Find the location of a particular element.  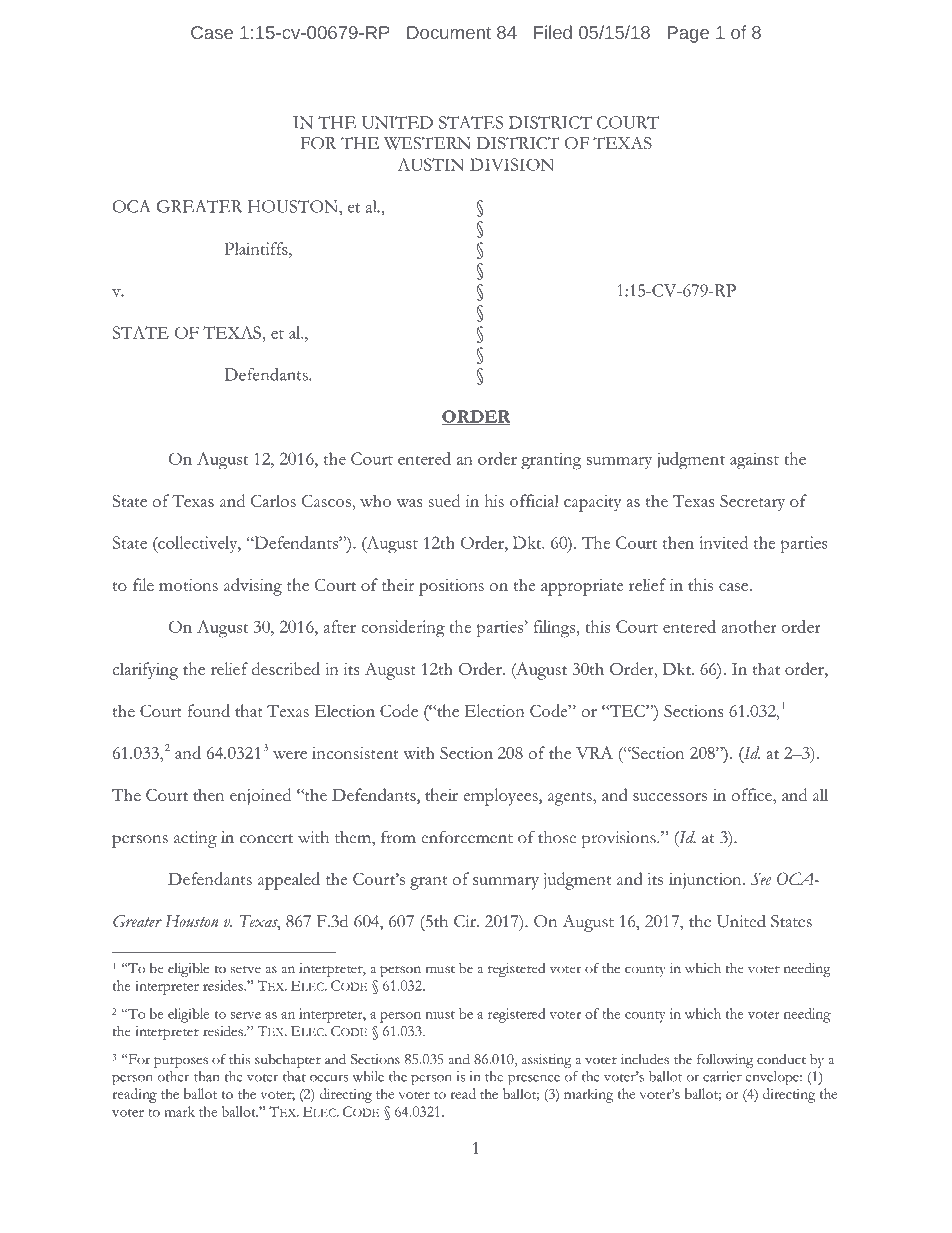

Page is located at coordinates (688, 34).
